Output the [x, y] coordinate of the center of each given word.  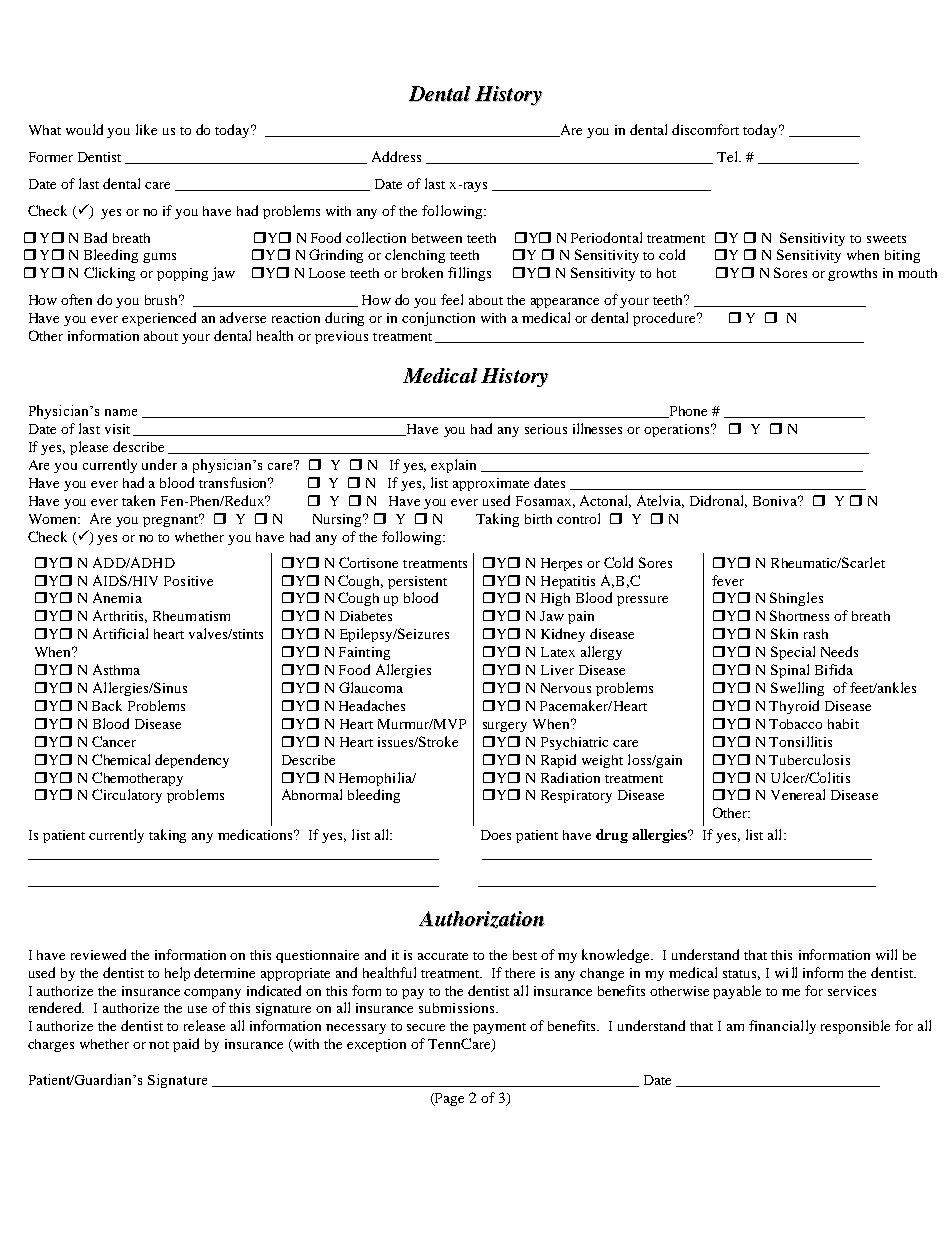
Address [396, 156]
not [159, 1045]
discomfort [705, 129]
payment [499, 1028]
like [146, 129]
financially [782, 1027]
